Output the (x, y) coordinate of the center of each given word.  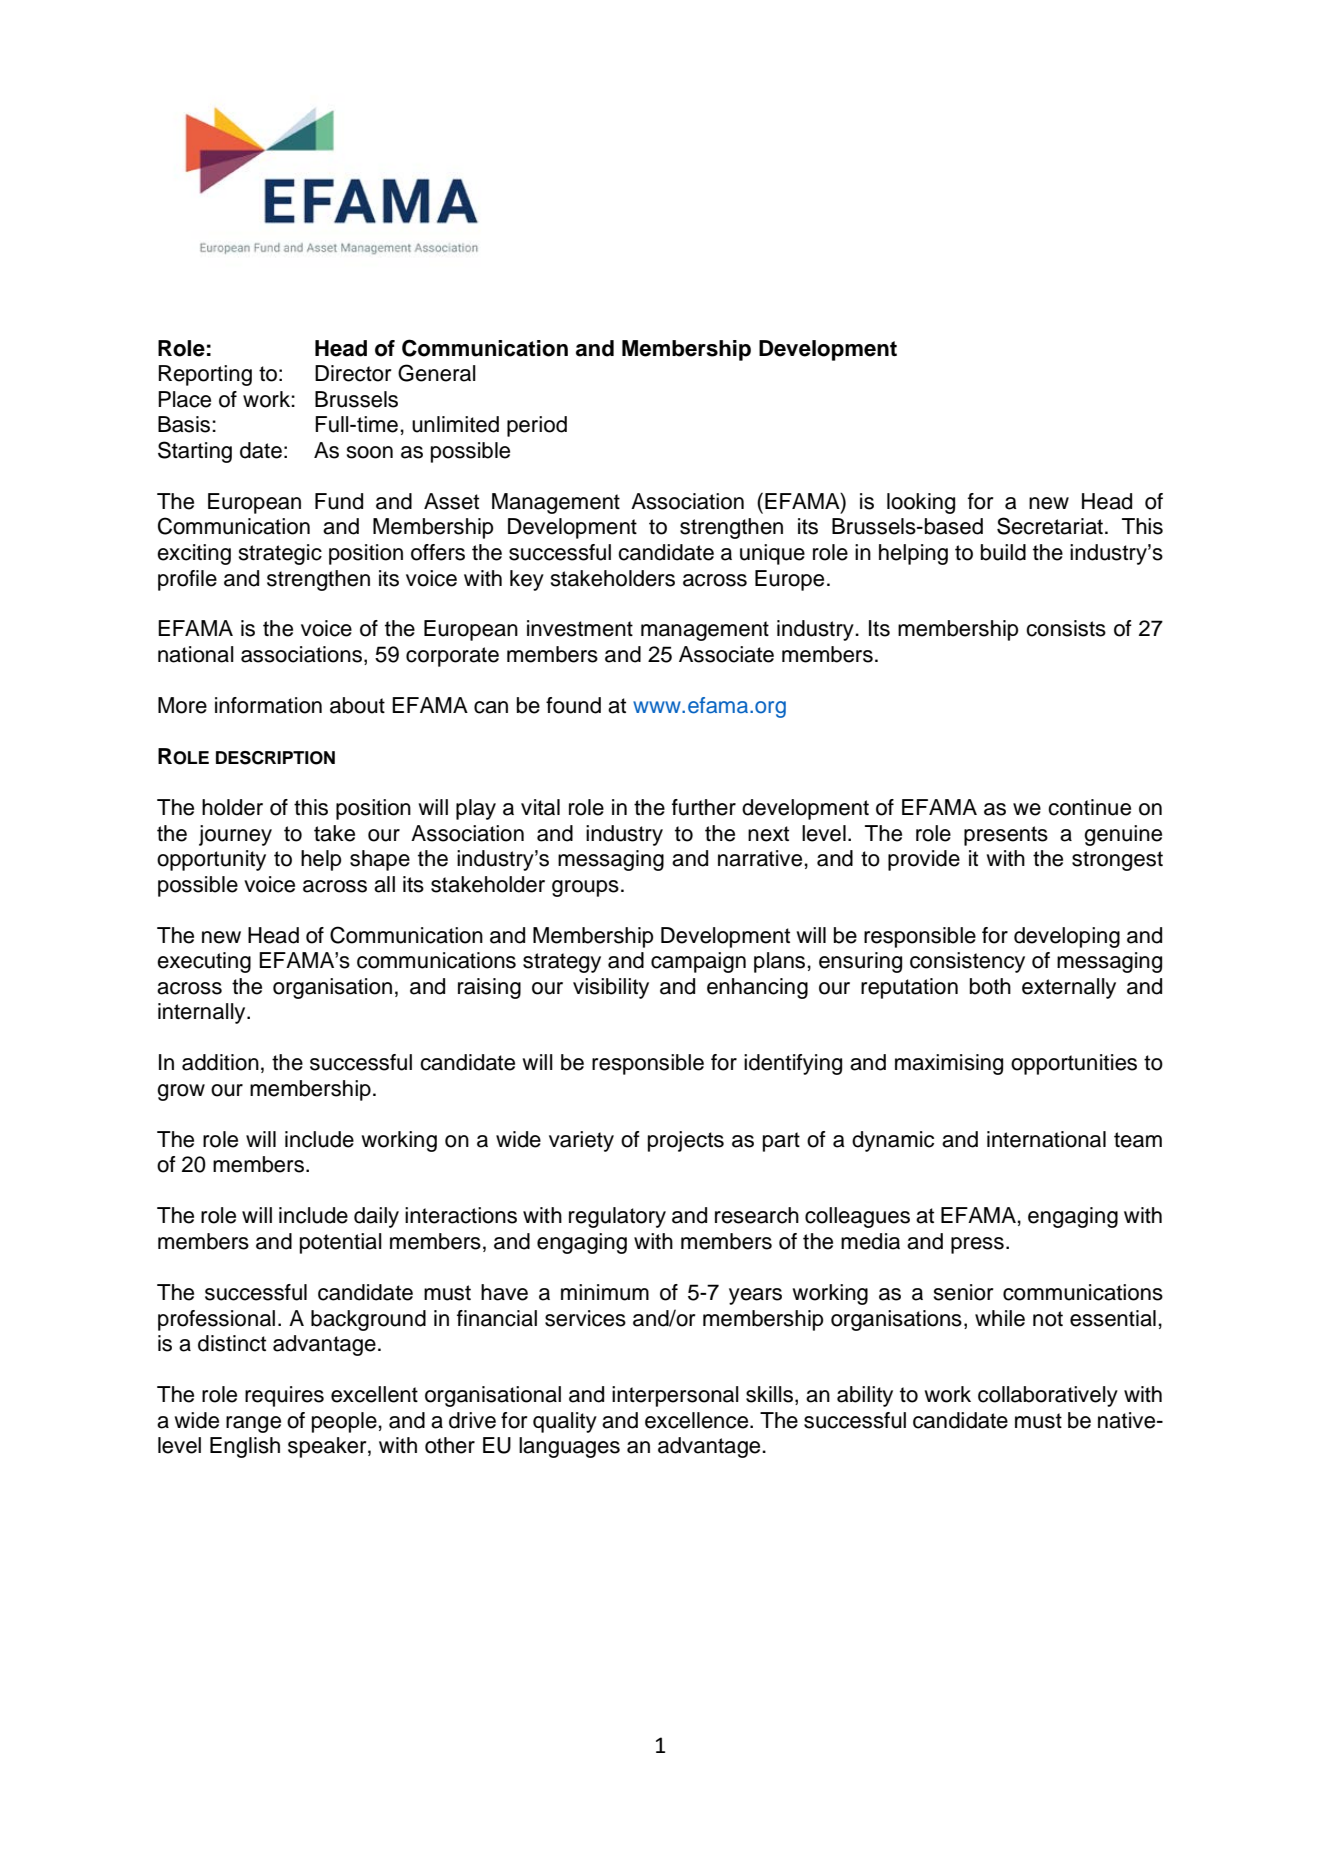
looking (921, 503)
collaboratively (1048, 1396)
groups (585, 888)
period (537, 426)
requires (284, 1396)
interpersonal (675, 1396)
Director (353, 373)
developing (1067, 937)
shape (380, 860)
